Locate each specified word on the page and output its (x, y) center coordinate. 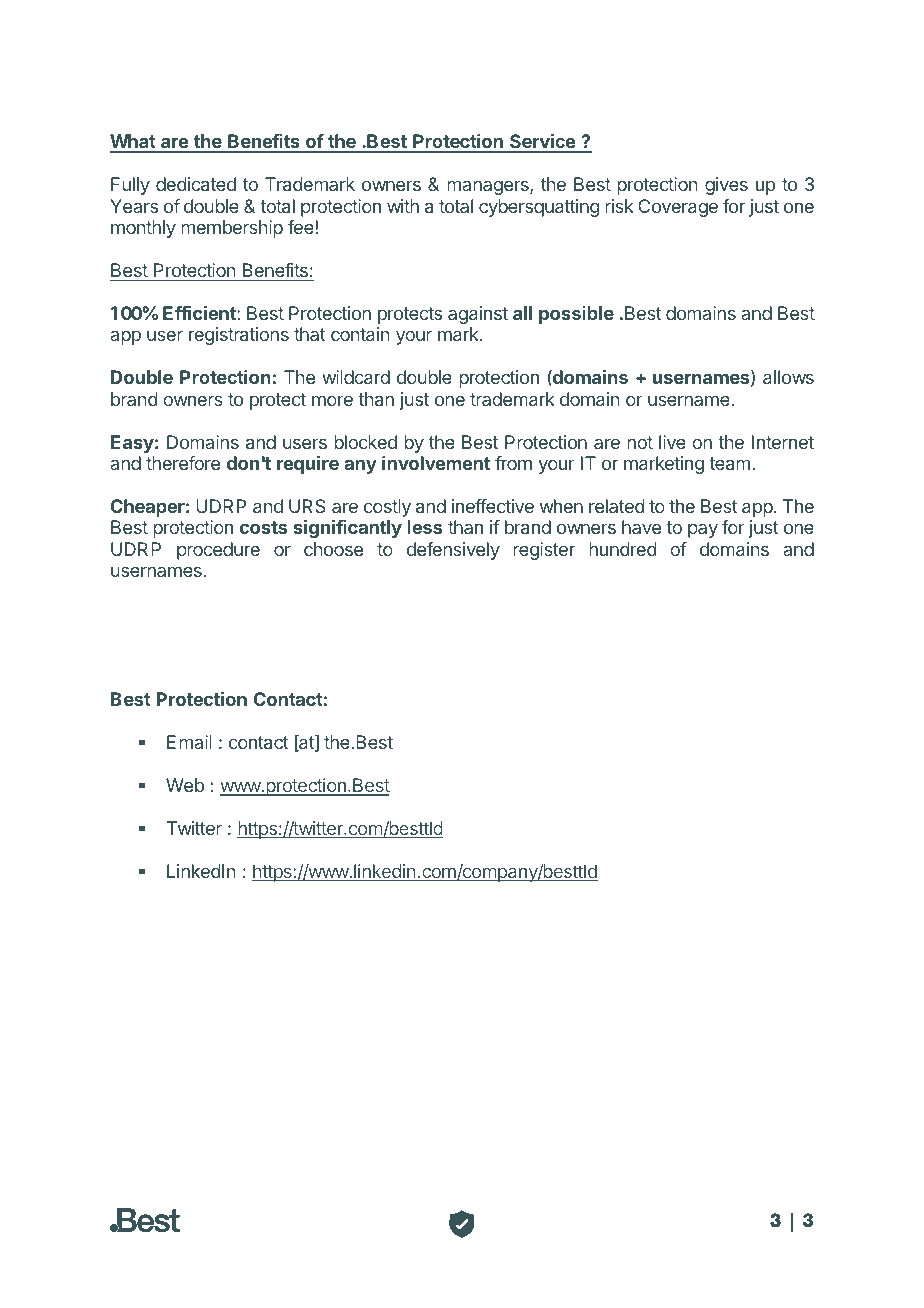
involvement (436, 463)
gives (726, 186)
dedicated (196, 184)
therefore (183, 463)
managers (489, 187)
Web (185, 785)
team (729, 463)
